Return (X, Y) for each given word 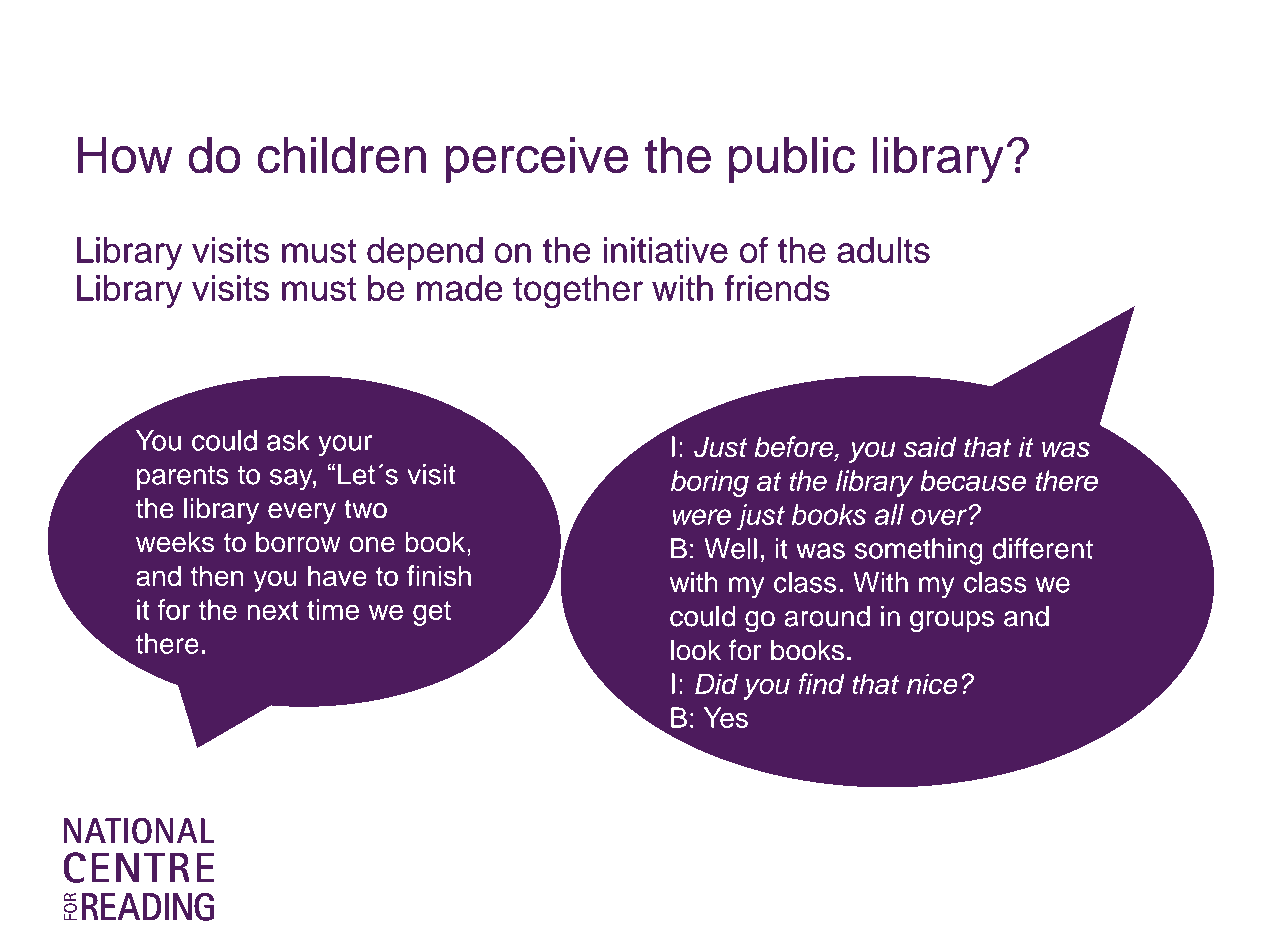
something (919, 551)
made (459, 288)
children (342, 155)
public (792, 160)
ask (288, 440)
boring (710, 483)
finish (439, 575)
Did (716, 683)
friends (777, 288)
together (578, 292)
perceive (537, 160)
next (273, 610)
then (217, 575)
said (930, 446)
